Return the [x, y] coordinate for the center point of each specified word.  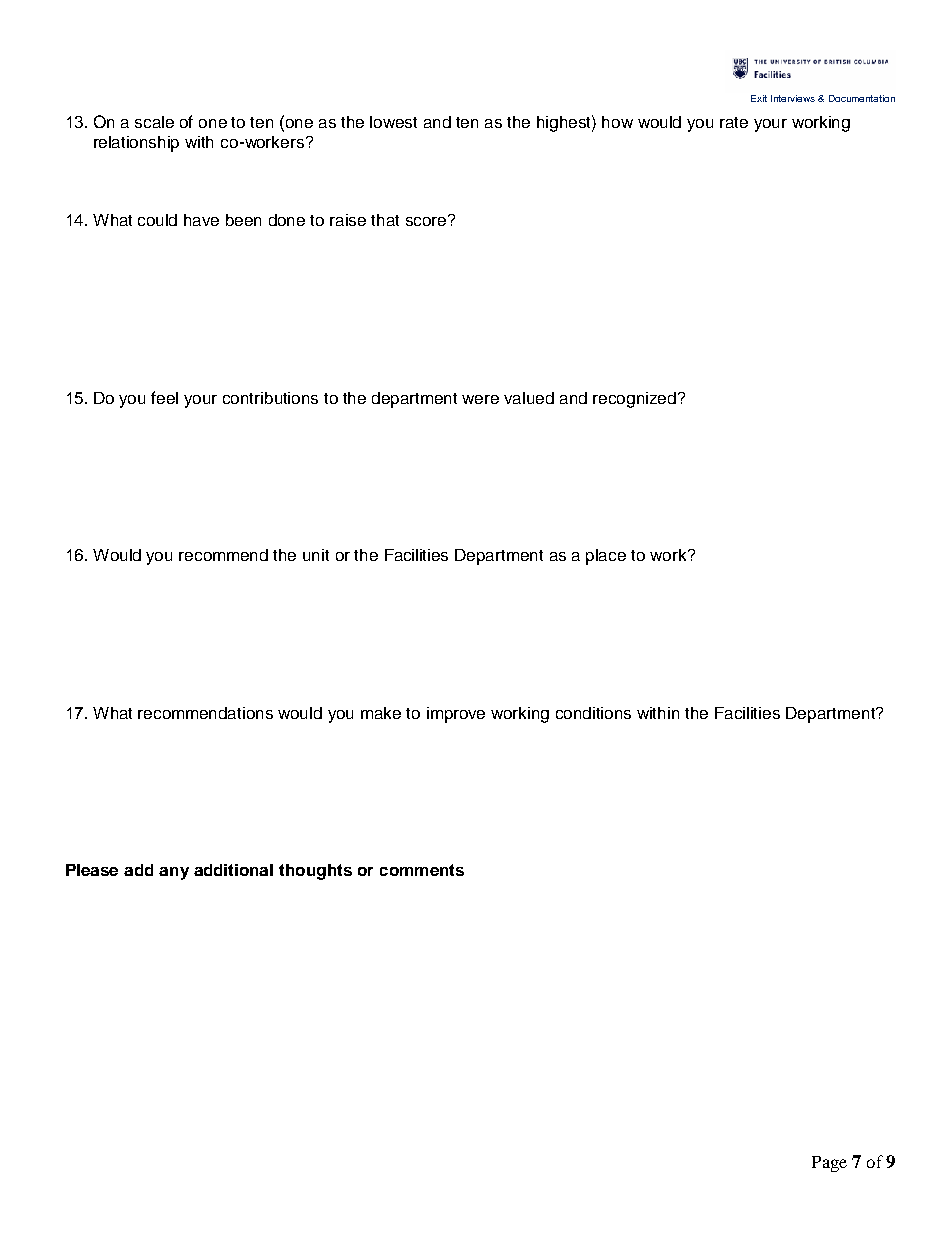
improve [456, 715]
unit [316, 555]
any [174, 873]
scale [154, 122]
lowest [393, 122]
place [606, 557]
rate [734, 122]
